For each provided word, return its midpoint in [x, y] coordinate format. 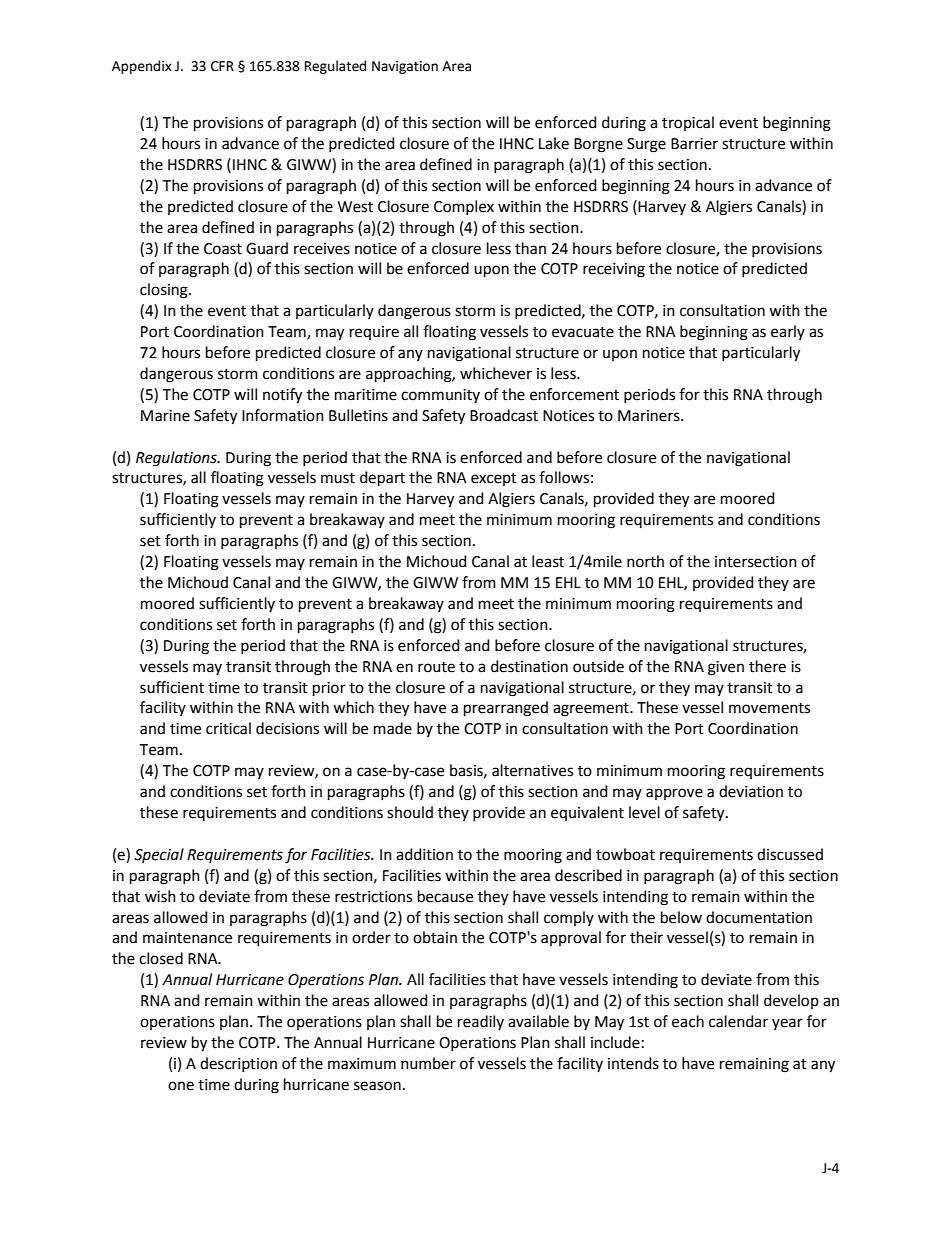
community [440, 396]
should [410, 812]
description [238, 1064]
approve [674, 794]
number [428, 1063]
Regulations [177, 459]
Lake [554, 143]
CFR [222, 66]
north [645, 561]
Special [159, 855]
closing [165, 291]
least [548, 561]
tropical [688, 123]
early [788, 332]
